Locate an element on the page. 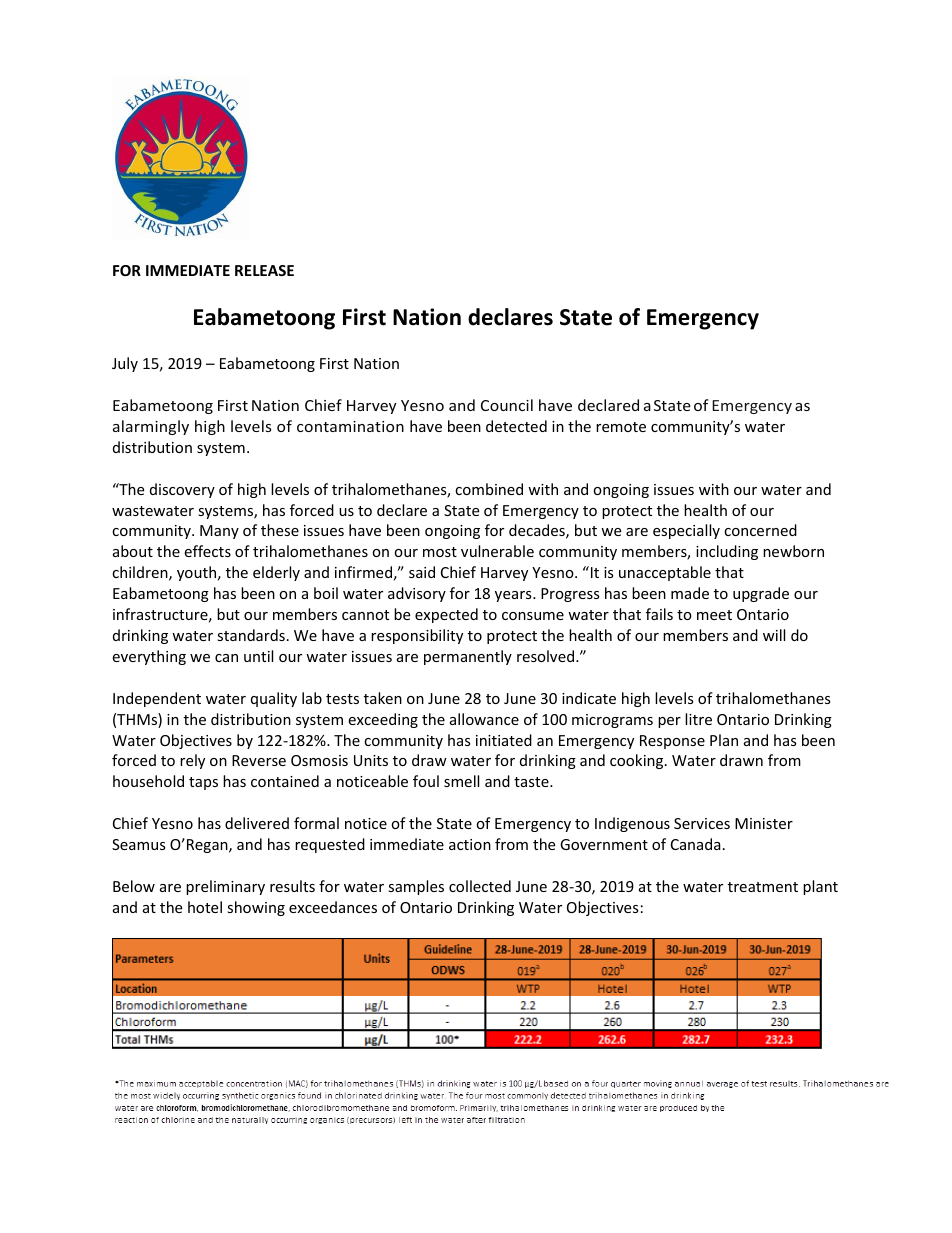 Image resolution: width=952 pixels, height=1233 pixels. detected is located at coordinates (516, 426).
